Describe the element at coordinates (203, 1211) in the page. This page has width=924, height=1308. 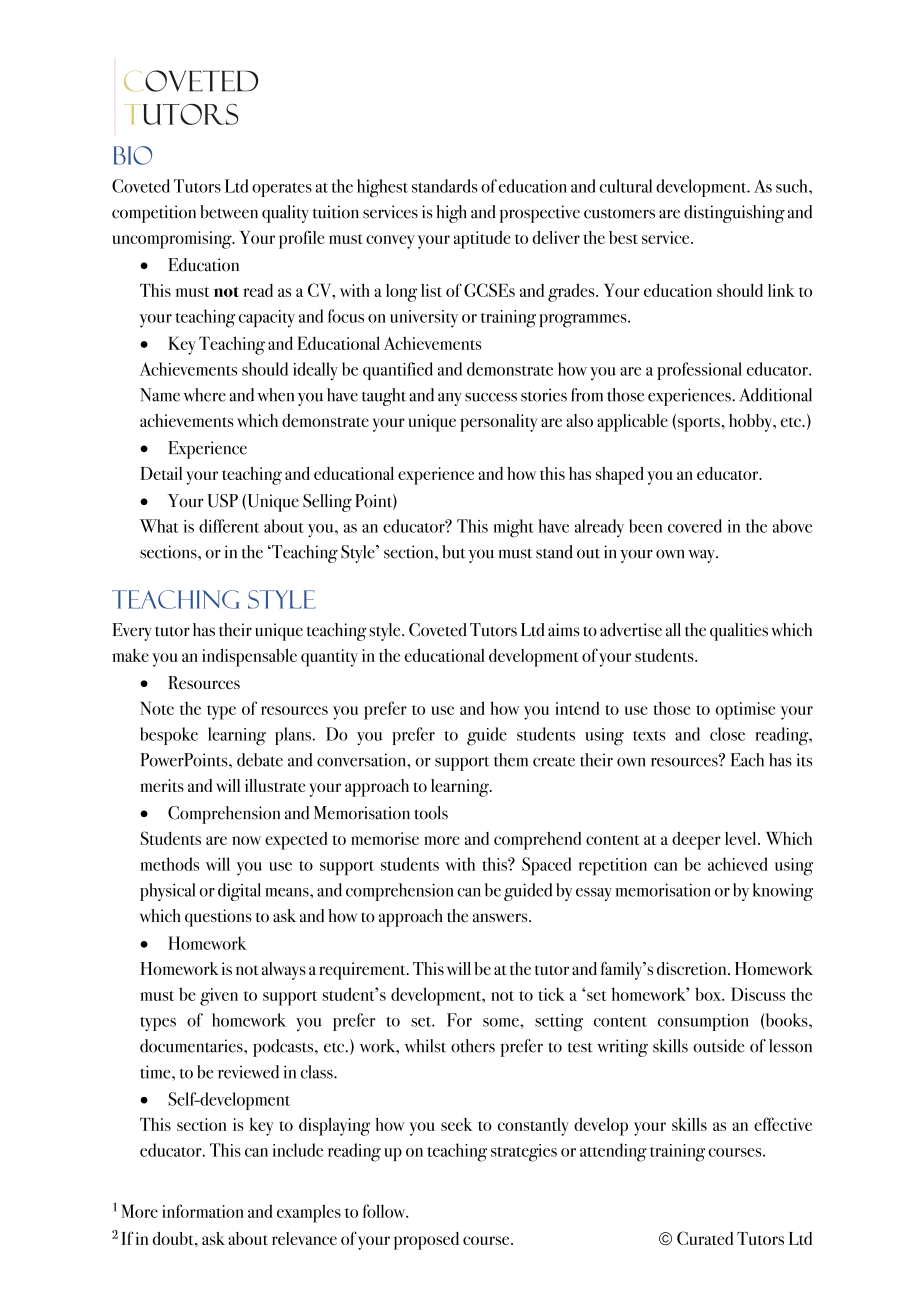
I see `information` at that location.
